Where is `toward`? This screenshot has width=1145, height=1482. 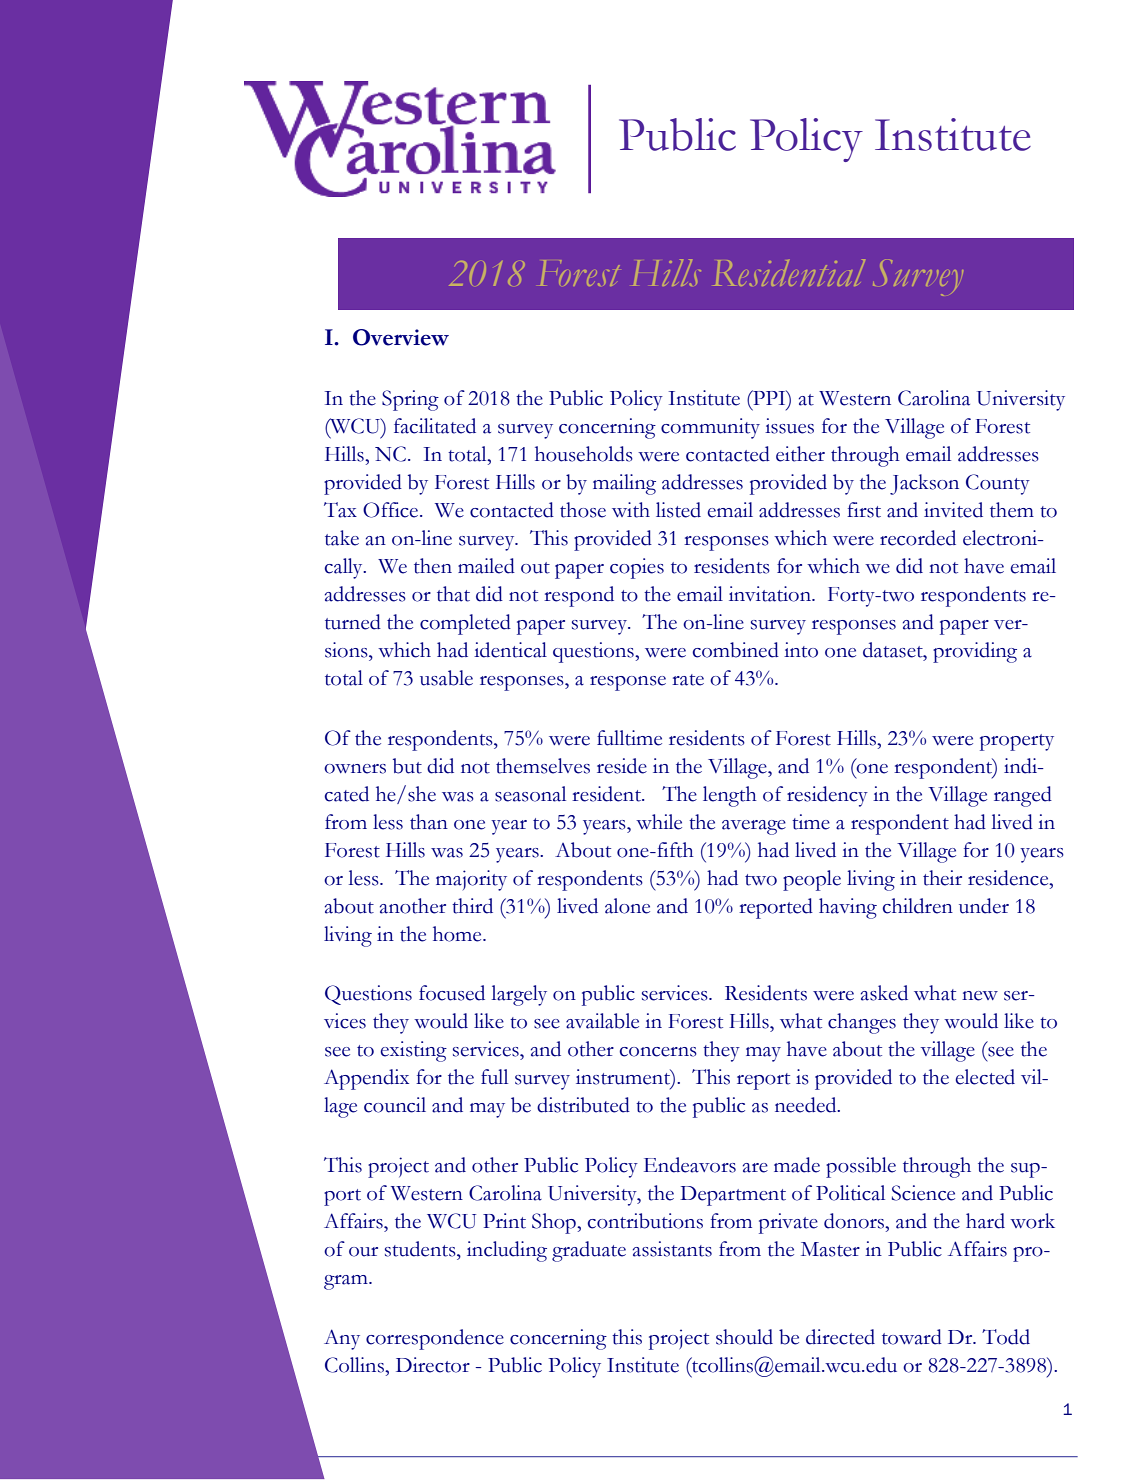 toward is located at coordinates (912, 1337).
